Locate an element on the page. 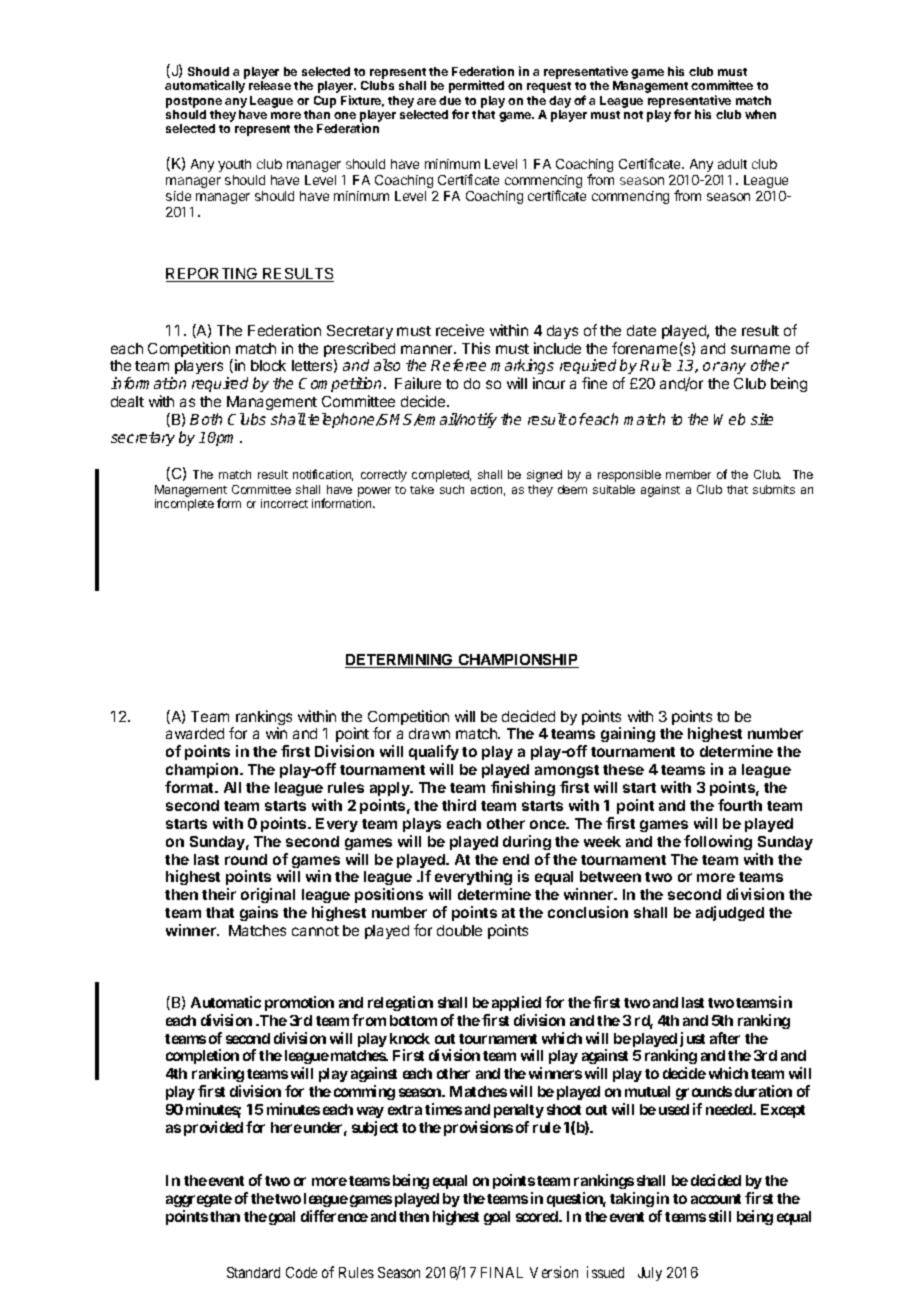 The width and height of the document is (924, 1308). Referee is located at coordinates (458, 365).
